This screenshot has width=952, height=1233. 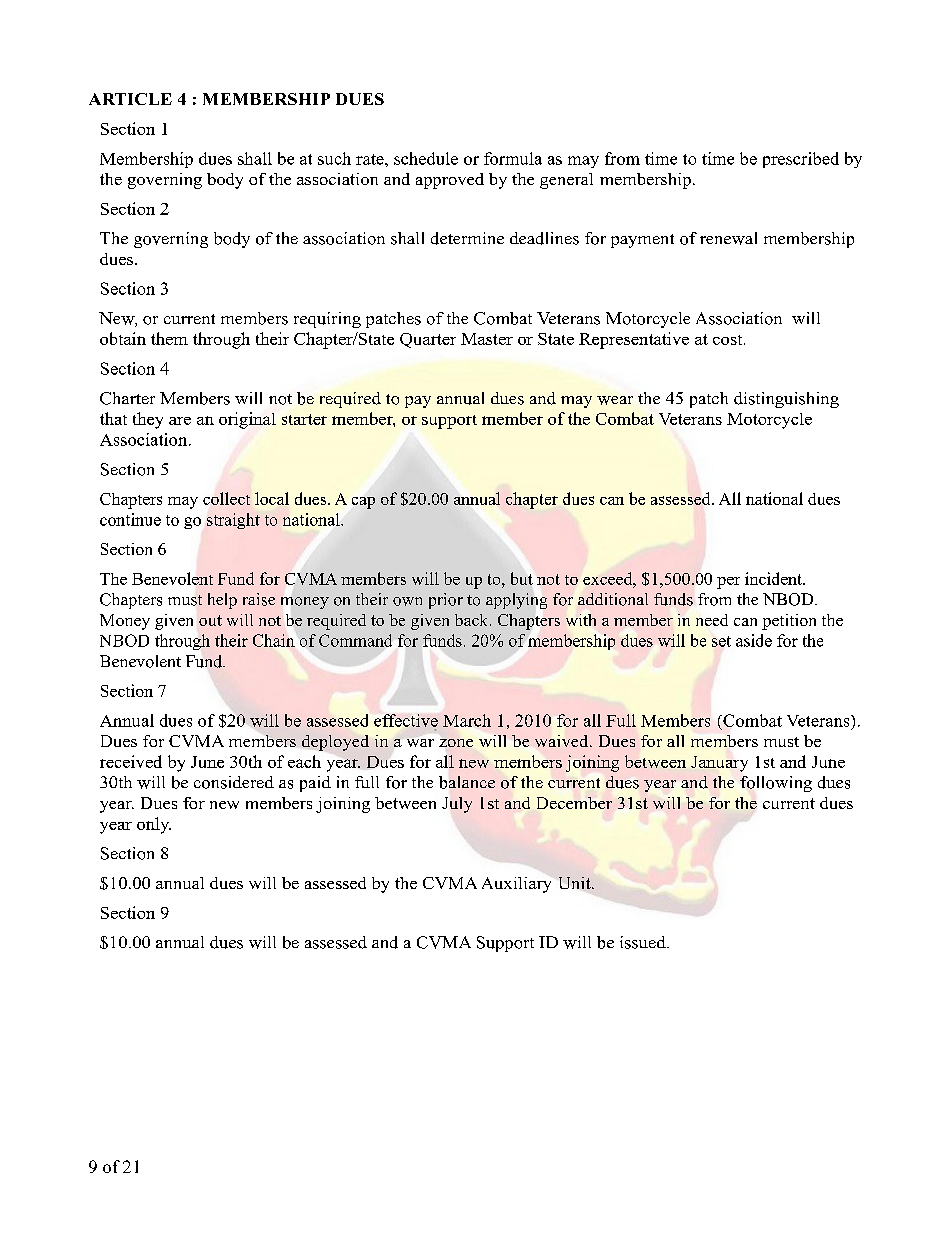 I want to click on issued, so click(x=644, y=942).
